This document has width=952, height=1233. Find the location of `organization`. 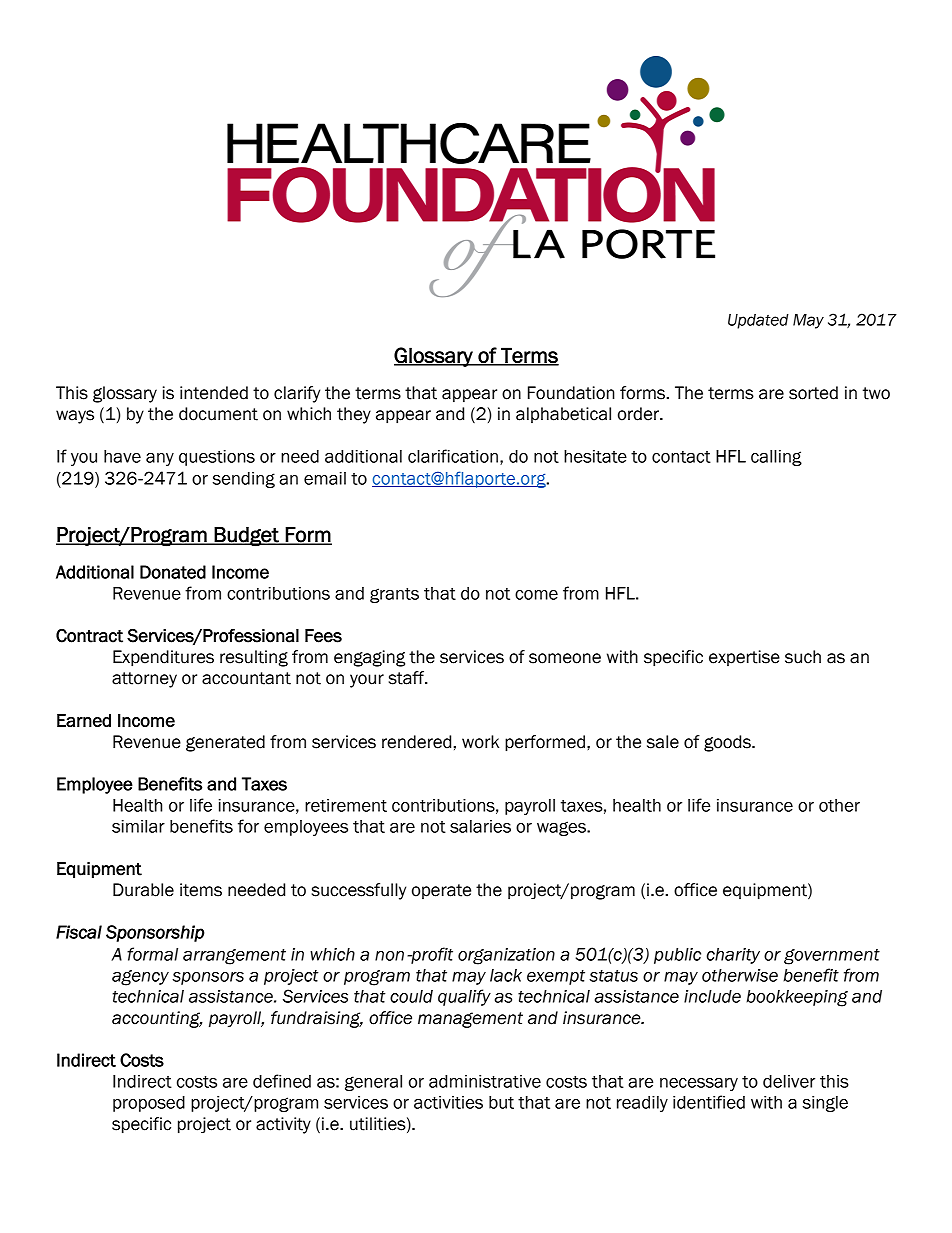

organization is located at coordinates (506, 956).
